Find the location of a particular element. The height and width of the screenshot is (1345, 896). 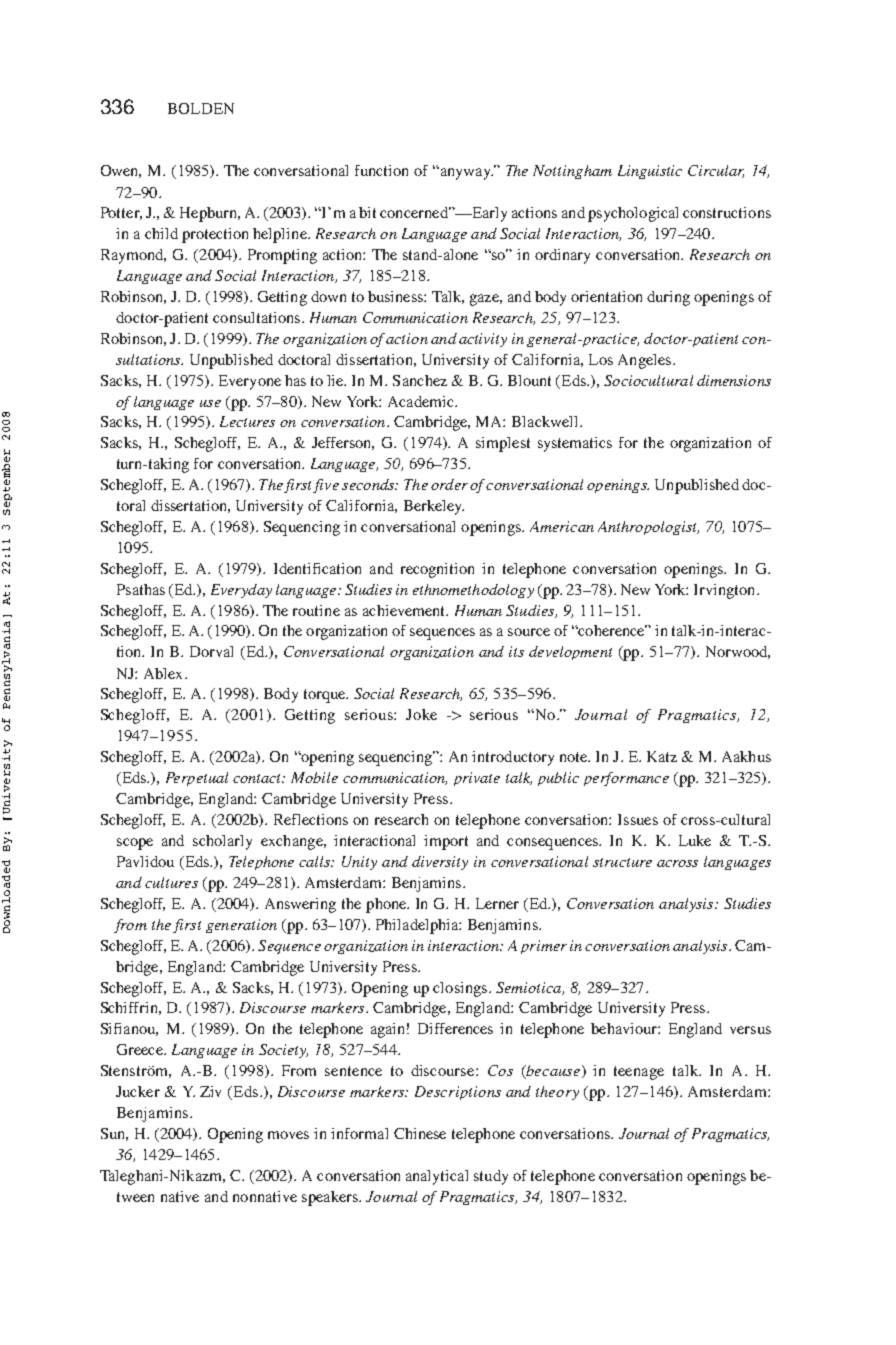

cultures is located at coordinates (171, 882).
